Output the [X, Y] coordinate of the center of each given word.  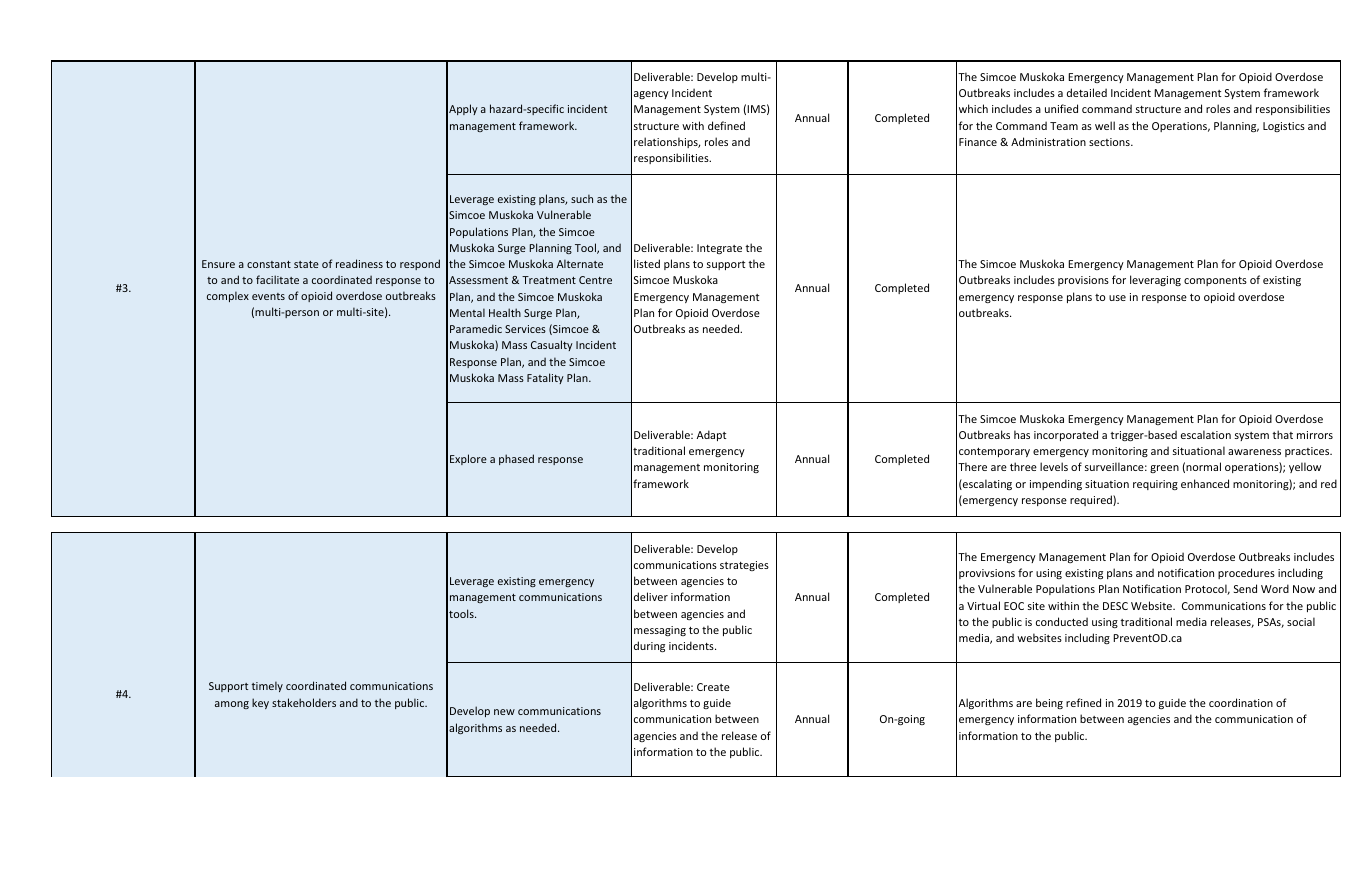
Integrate [719, 249]
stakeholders [304, 702]
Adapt [711, 435]
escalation [1206, 434]
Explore [468, 459]
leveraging [1155, 280]
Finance [978, 142]
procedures [1246, 573]
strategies [744, 566]
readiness [359, 263]
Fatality [545, 378]
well [1105, 125]
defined [726, 125]
